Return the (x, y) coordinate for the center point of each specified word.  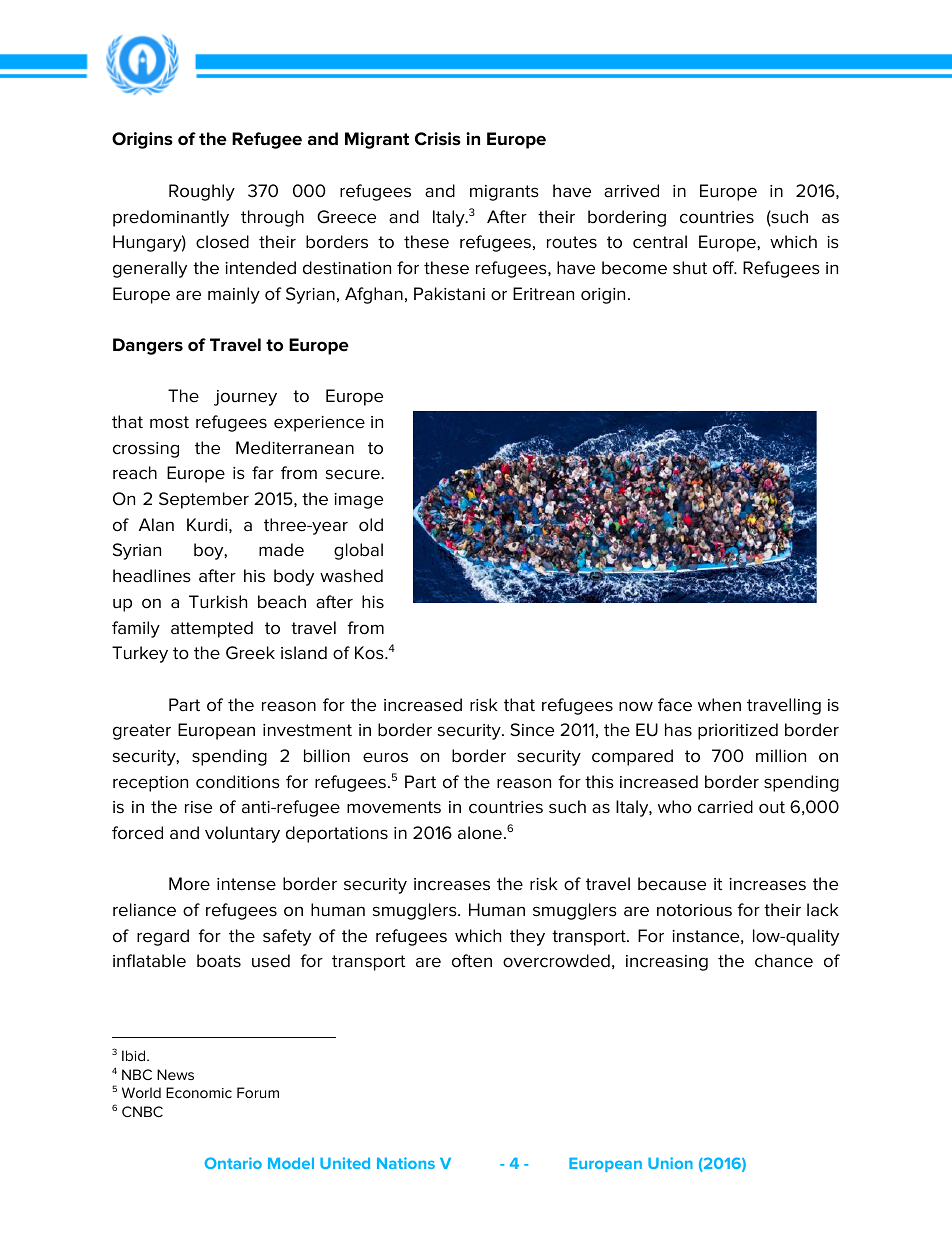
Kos (370, 653)
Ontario (233, 1163)
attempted (212, 629)
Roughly (202, 192)
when (719, 705)
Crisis (438, 139)
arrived (631, 191)
